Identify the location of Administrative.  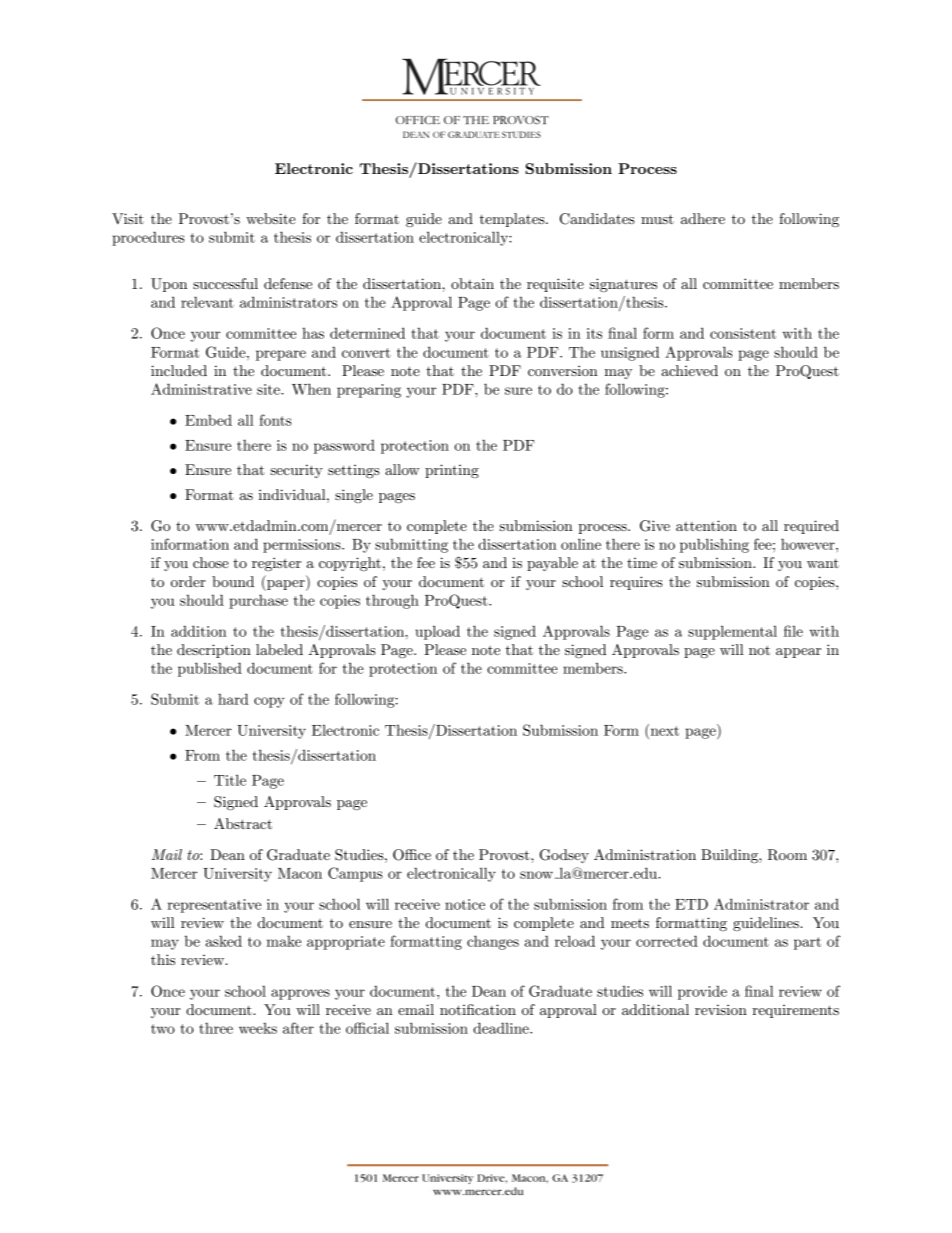
(201, 389).
